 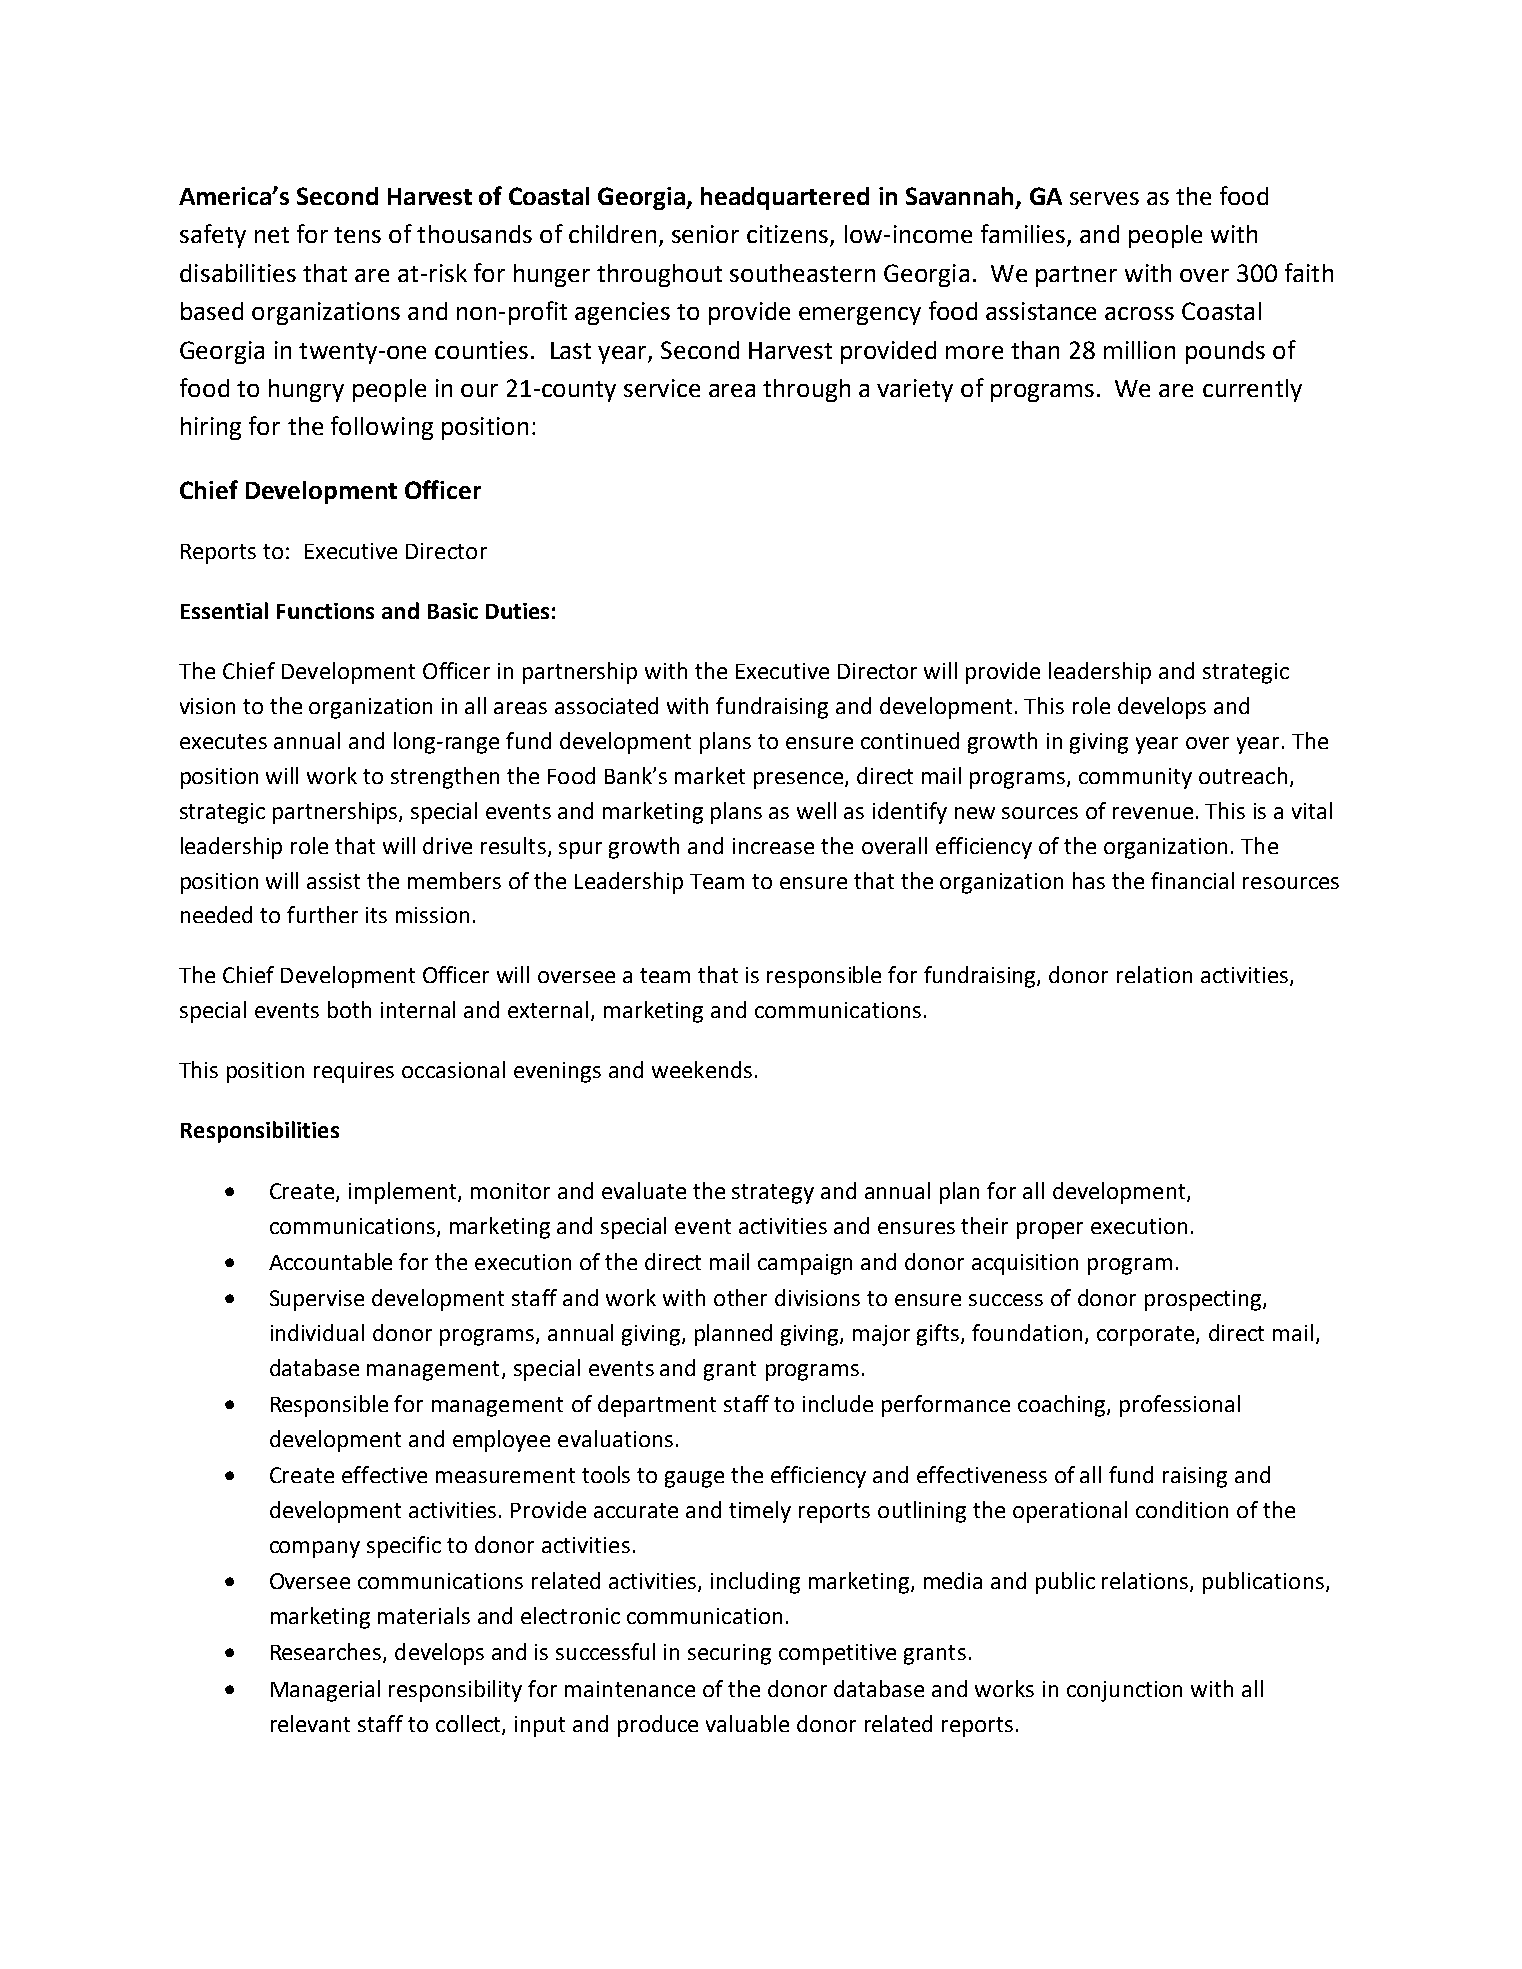 What do you see at coordinates (1135, 778) in the page?
I see `community` at bounding box center [1135, 778].
